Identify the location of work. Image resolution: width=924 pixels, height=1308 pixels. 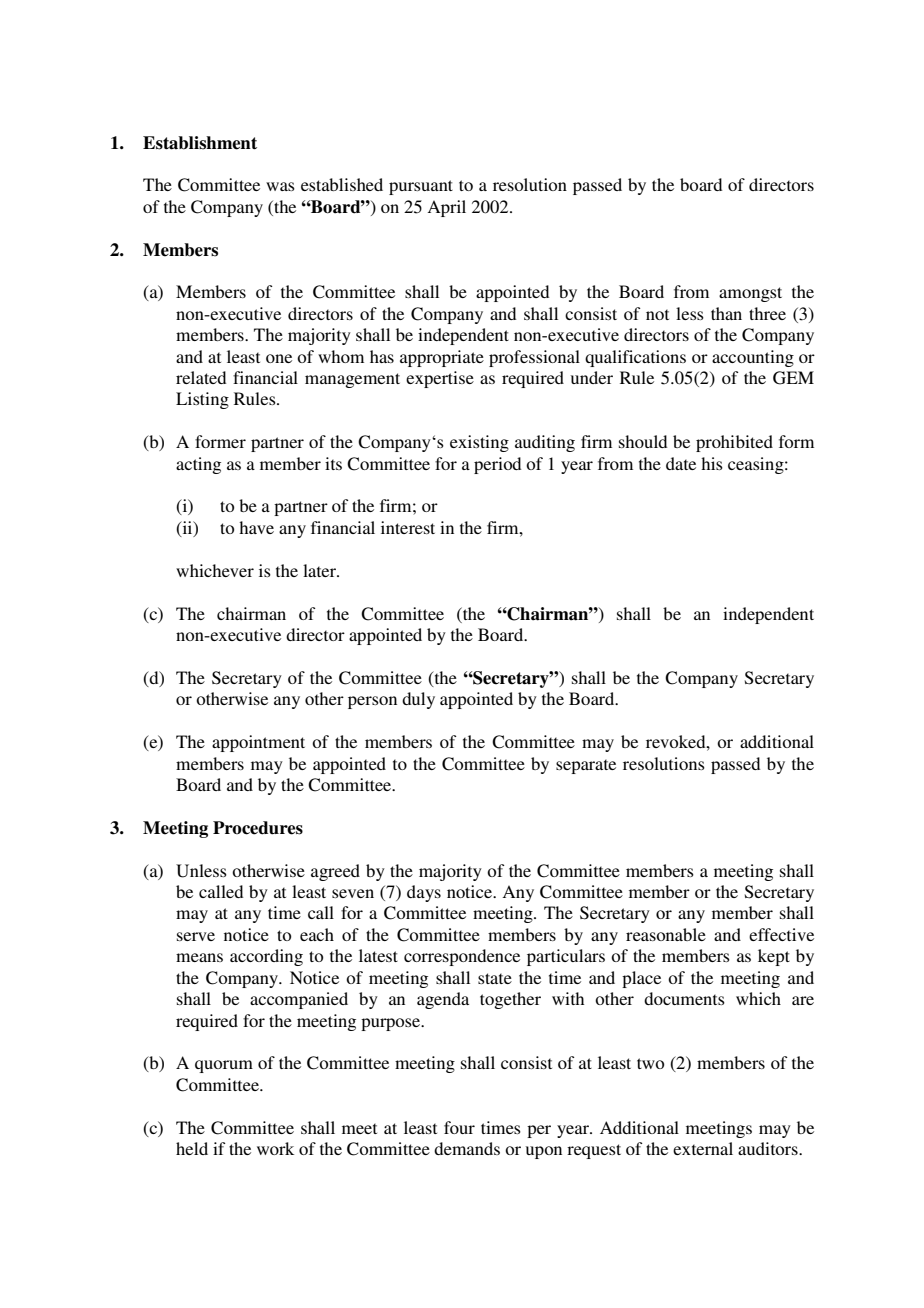
(275, 1148).
